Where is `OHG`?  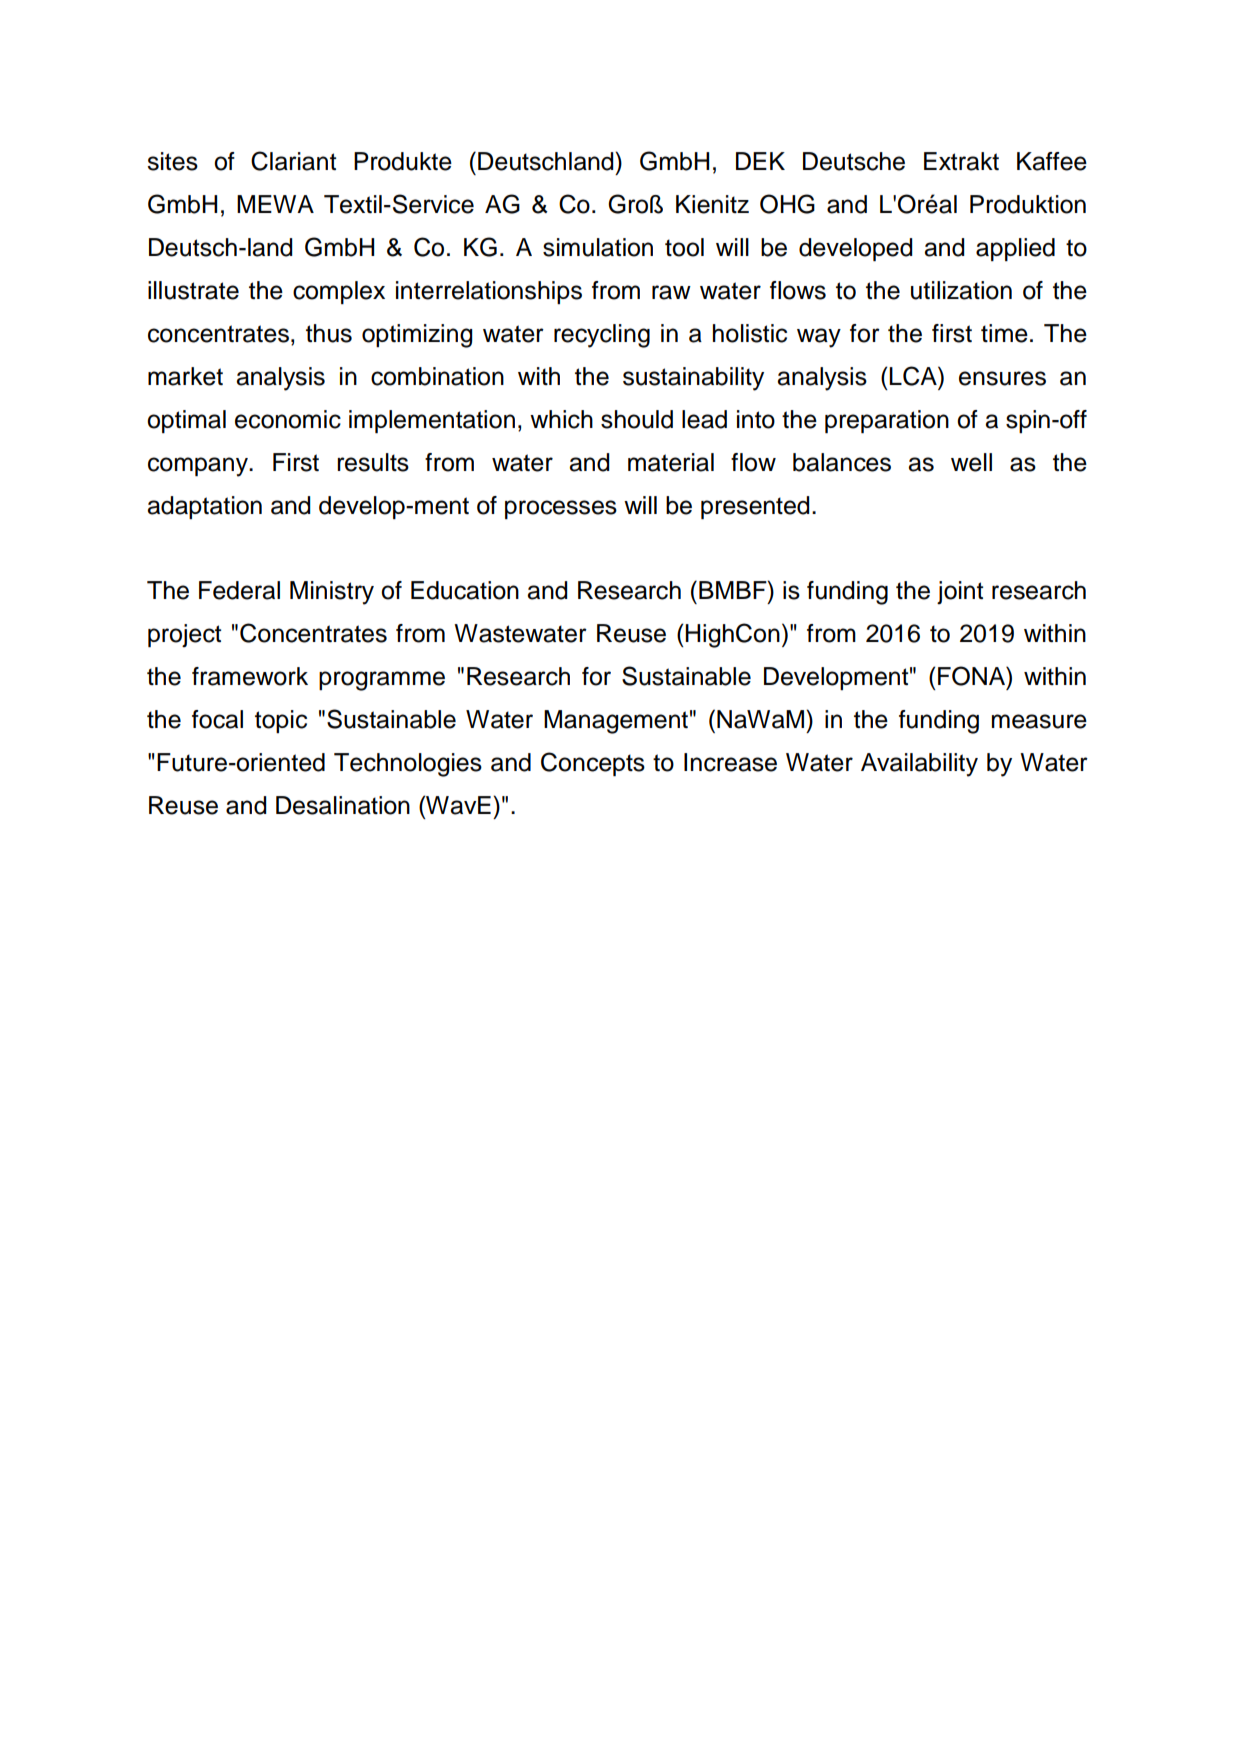 OHG is located at coordinates (787, 204).
